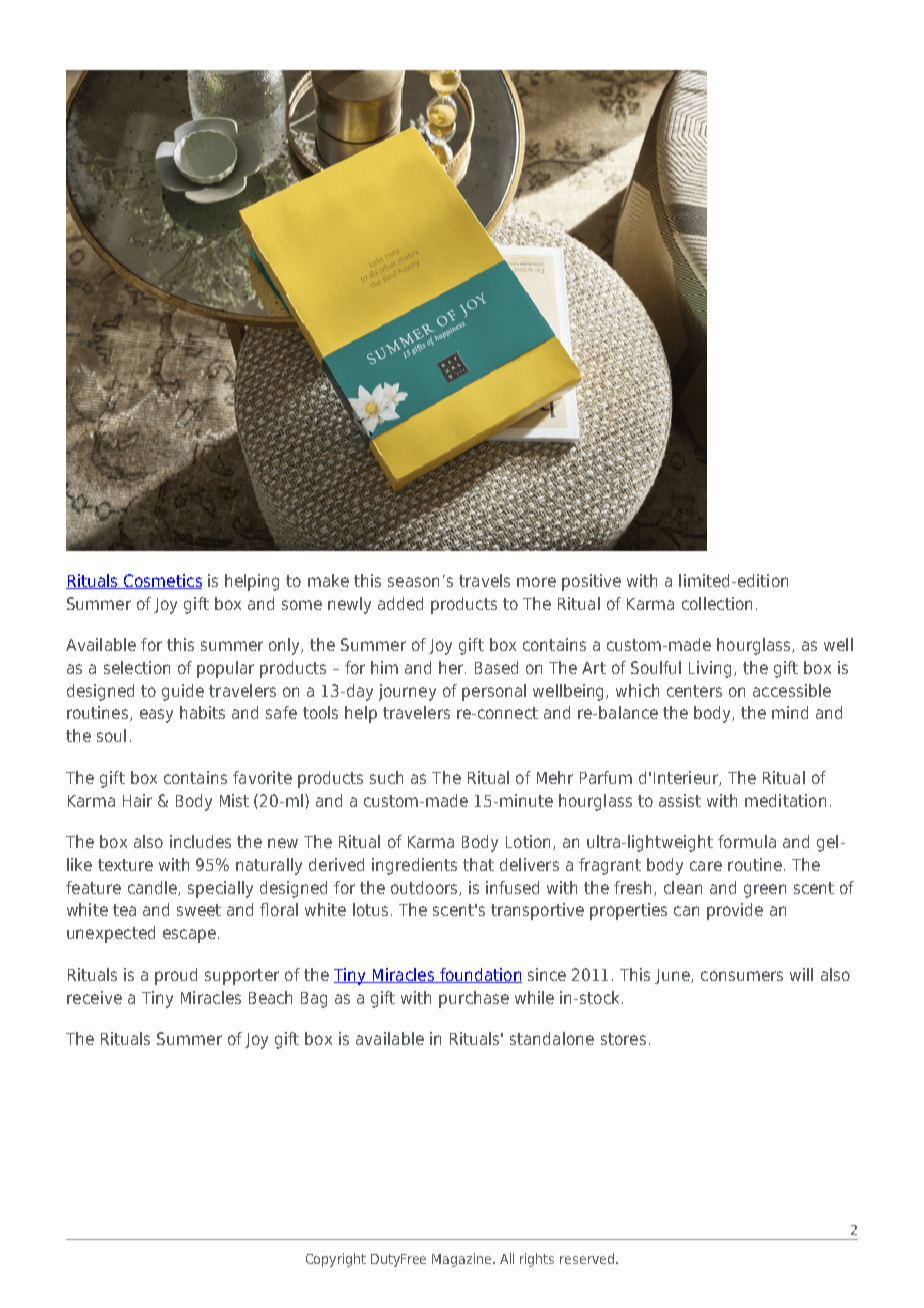 This screenshot has width=924, height=1308. What do you see at coordinates (386, 777) in the screenshot?
I see `such` at bounding box center [386, 777].
